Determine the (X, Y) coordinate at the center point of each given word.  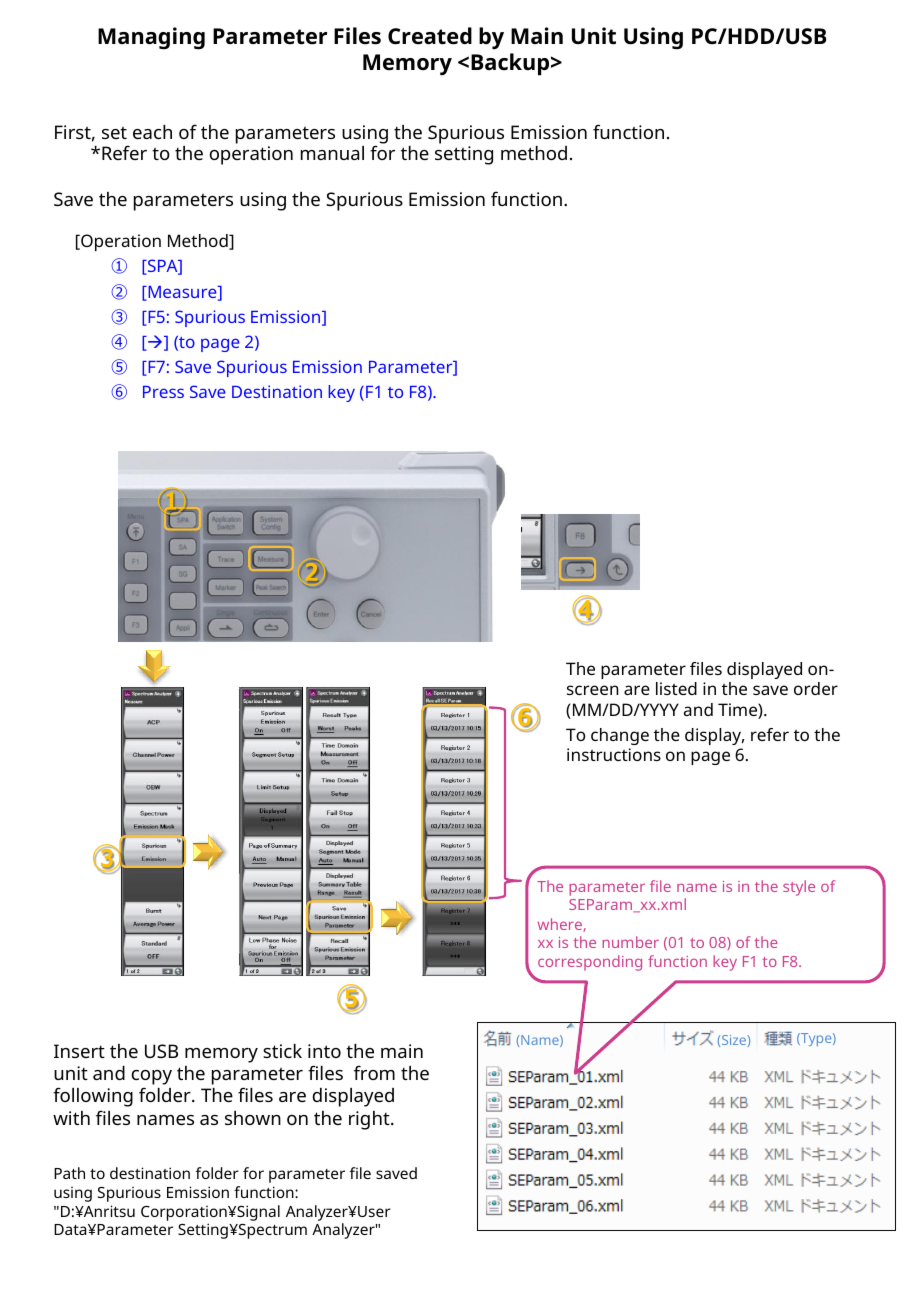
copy (152, 1077)
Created (430, 36)
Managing (151, 38)
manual (332, 153)
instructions (614, 754)
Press (163, 392)
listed (676, 688)
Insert (79, 1051)
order (816, 688)
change (620, 736)
